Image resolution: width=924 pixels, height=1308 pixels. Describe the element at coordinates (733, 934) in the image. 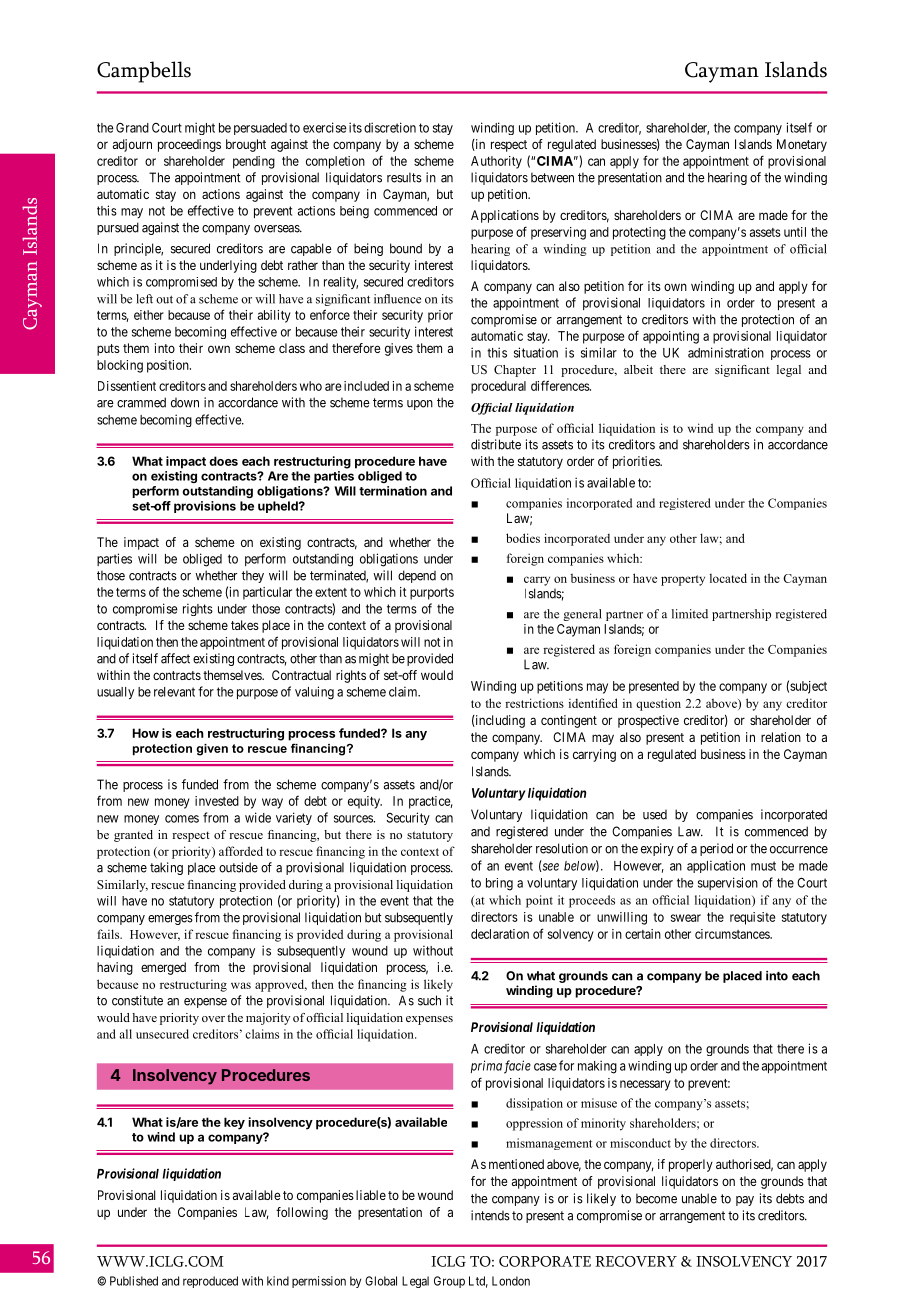

I see `circumstances` at that location.
